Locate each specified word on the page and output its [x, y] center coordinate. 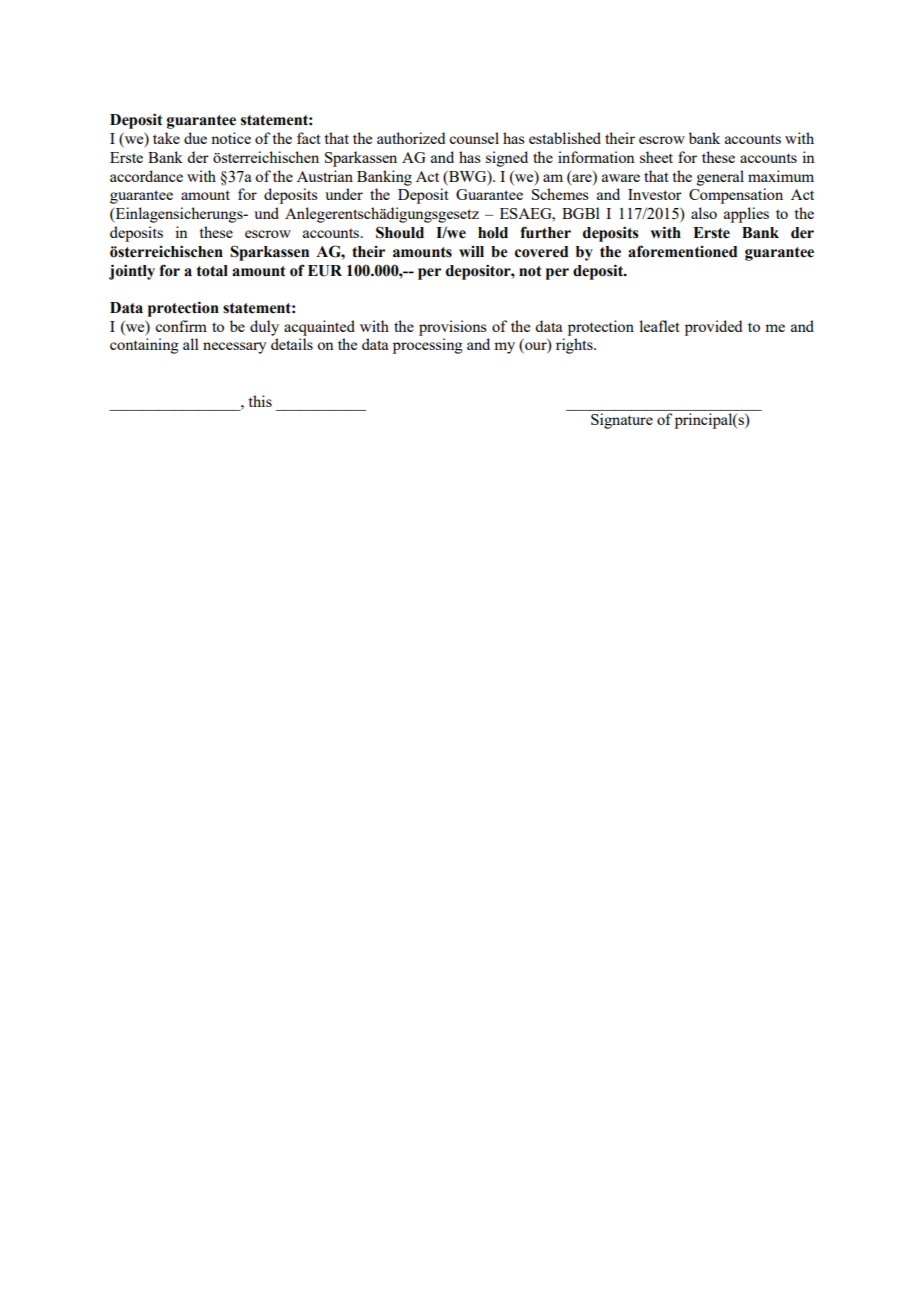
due [195, 138]
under [344, 194]
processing [428, 346]
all [191, 344]
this [260, 401]
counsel [474, 138]
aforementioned [682, 251]
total [212, 271]
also [704, 213]
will [471, 251]
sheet [656, 157]
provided [713, 328]
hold [493, 233]
